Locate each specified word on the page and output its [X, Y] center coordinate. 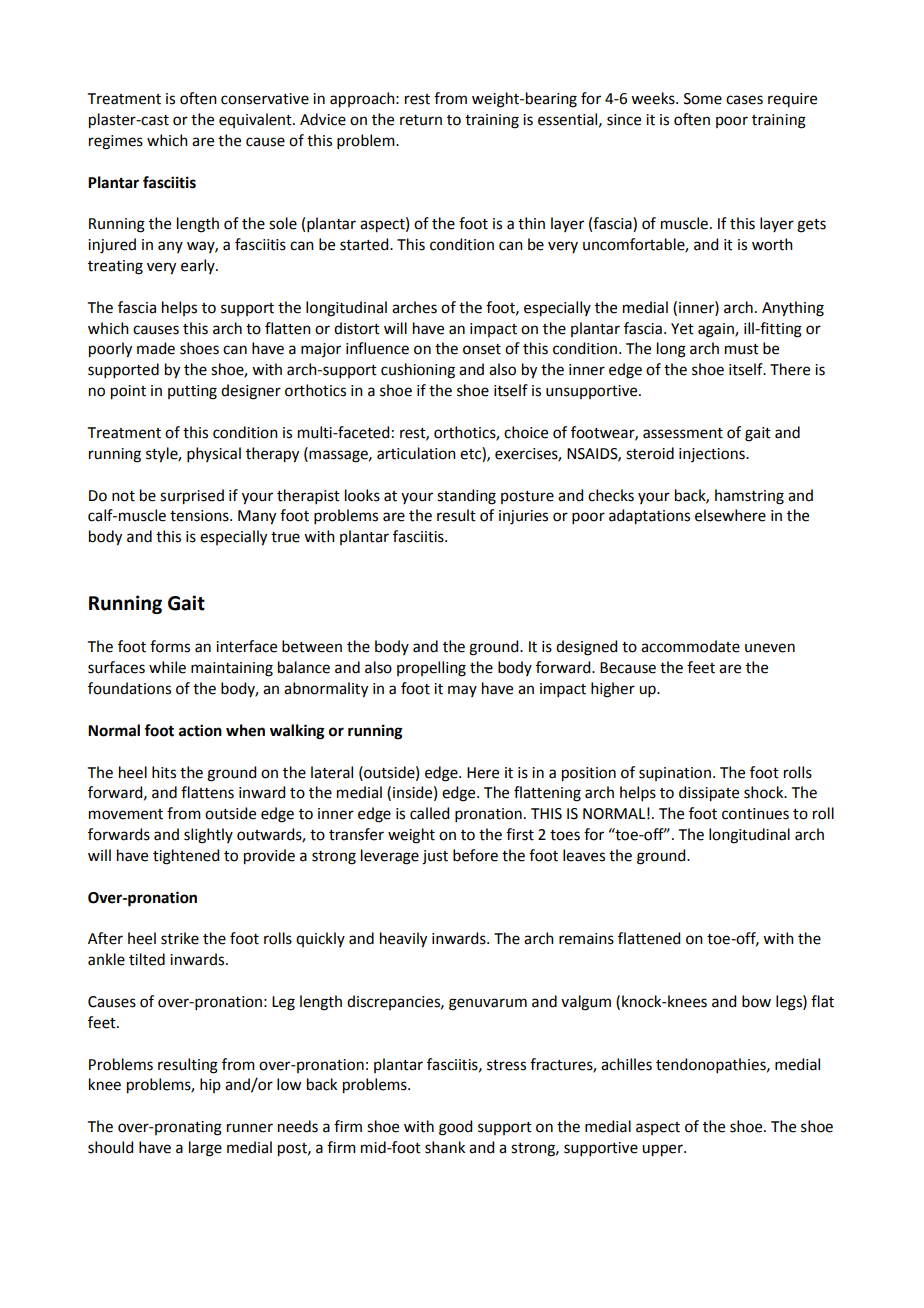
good [455, 1128]
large [205, 1149]
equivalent [256, 120]
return [421, 120]
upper [663, 1150]
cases [744, 100]
